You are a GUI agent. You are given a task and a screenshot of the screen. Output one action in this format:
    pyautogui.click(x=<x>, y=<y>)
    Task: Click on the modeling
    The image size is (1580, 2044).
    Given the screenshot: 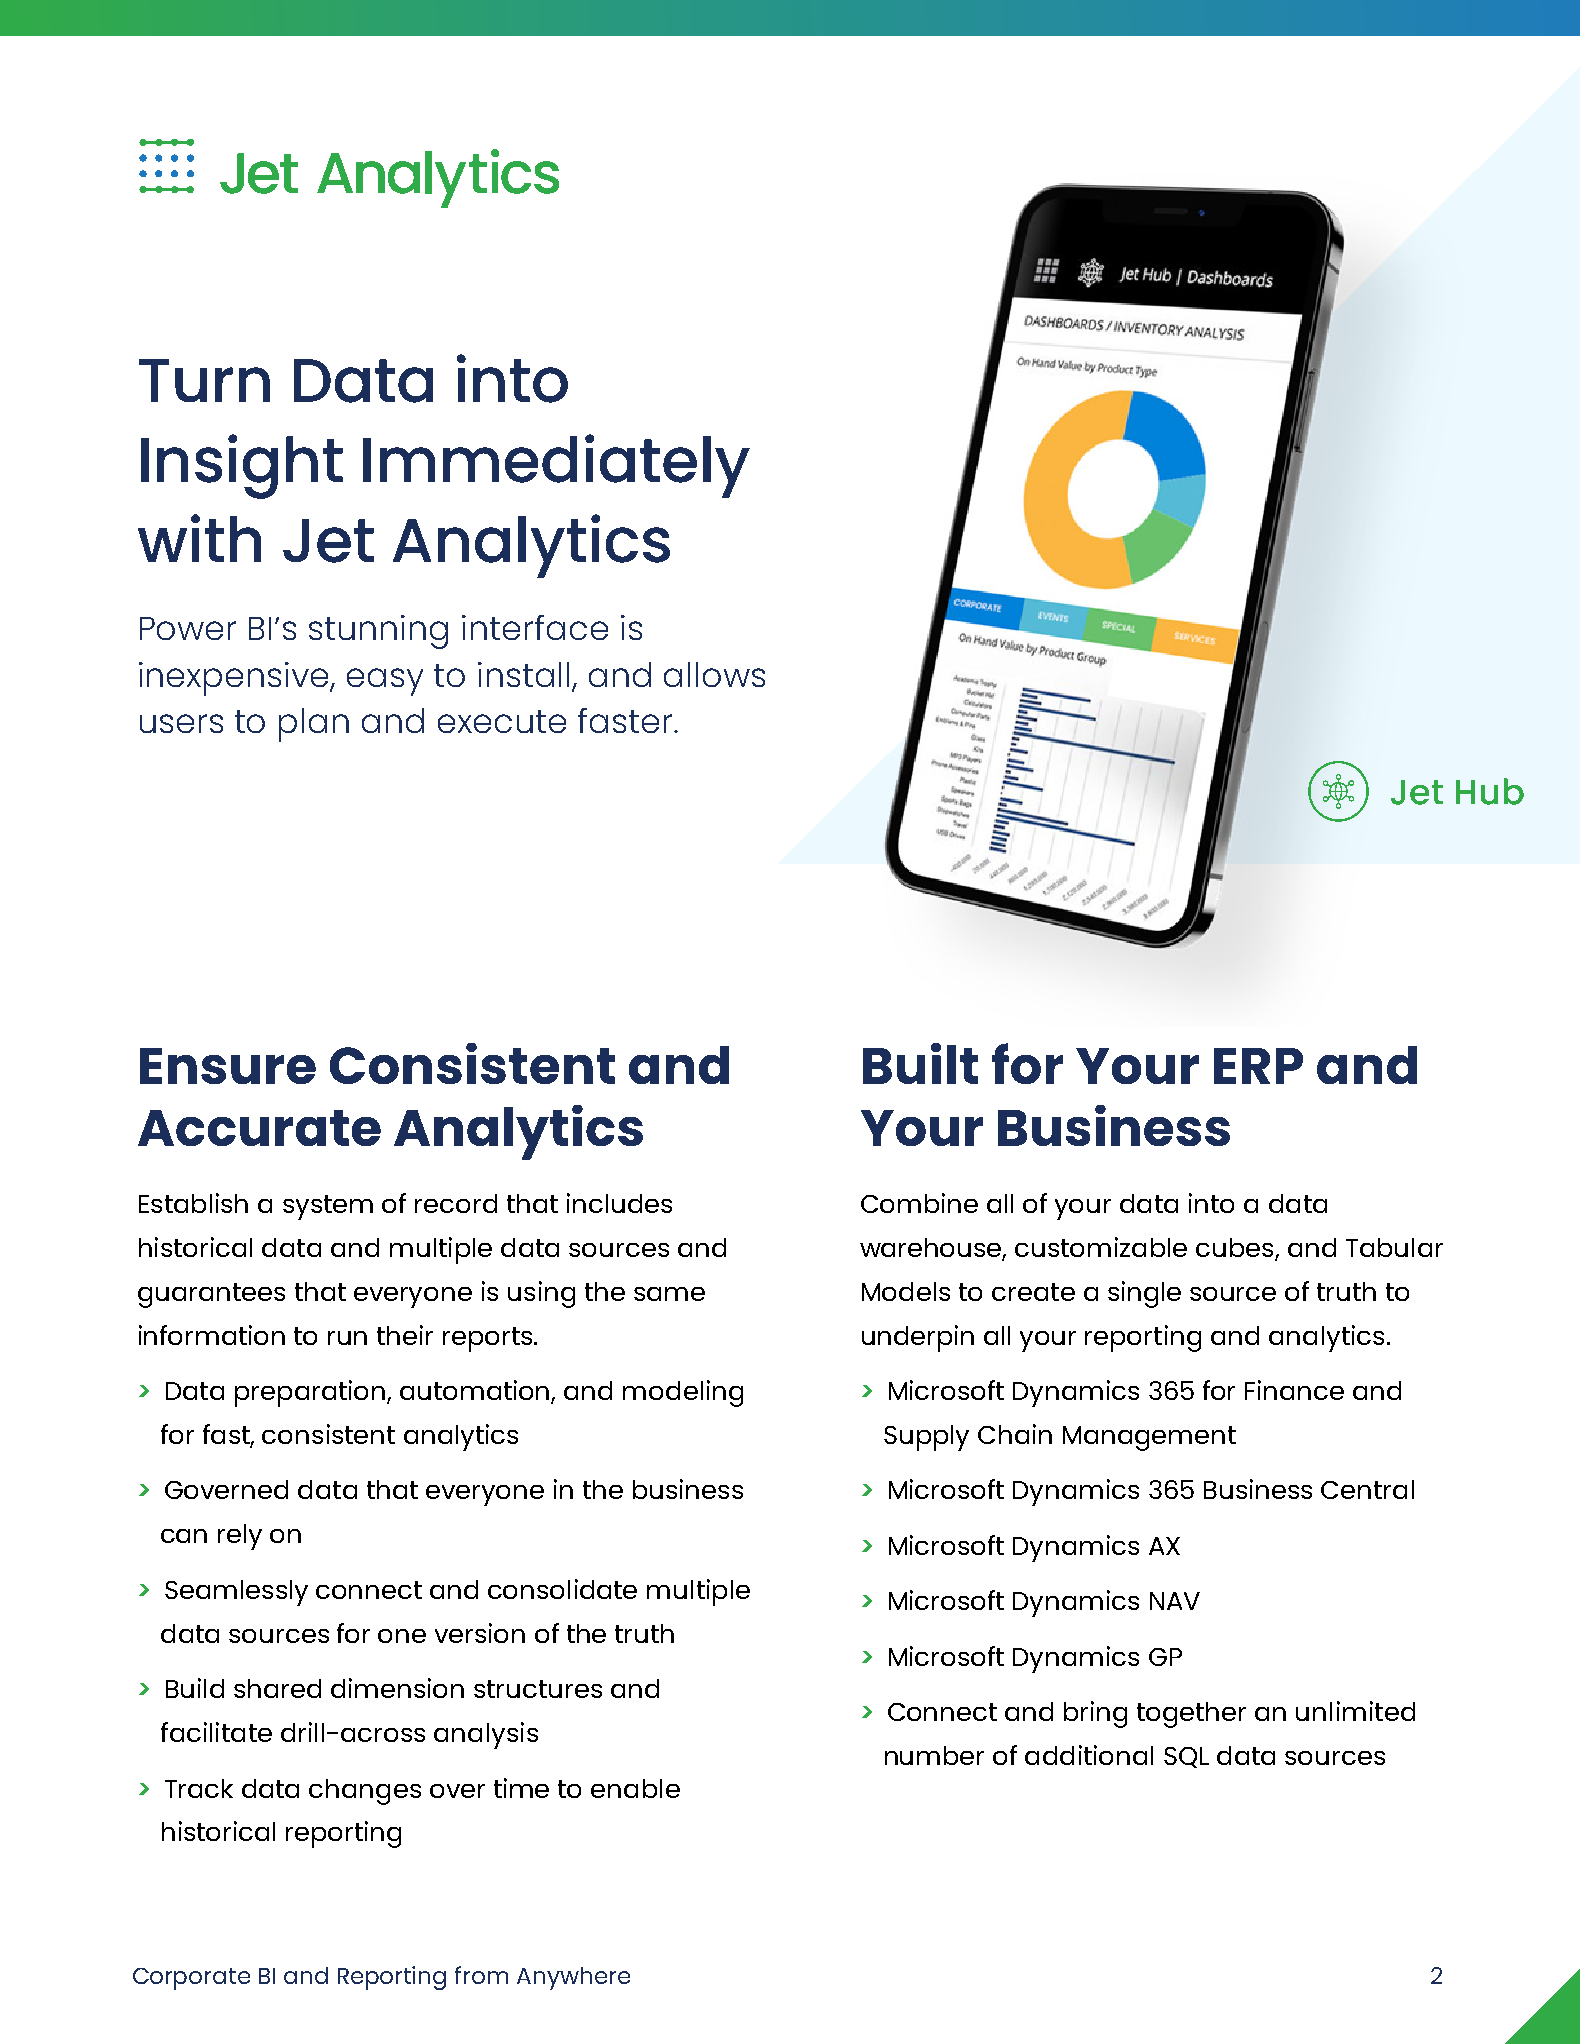 What is the action you would take?
    pyautogui.click(x=683, y=1393)
